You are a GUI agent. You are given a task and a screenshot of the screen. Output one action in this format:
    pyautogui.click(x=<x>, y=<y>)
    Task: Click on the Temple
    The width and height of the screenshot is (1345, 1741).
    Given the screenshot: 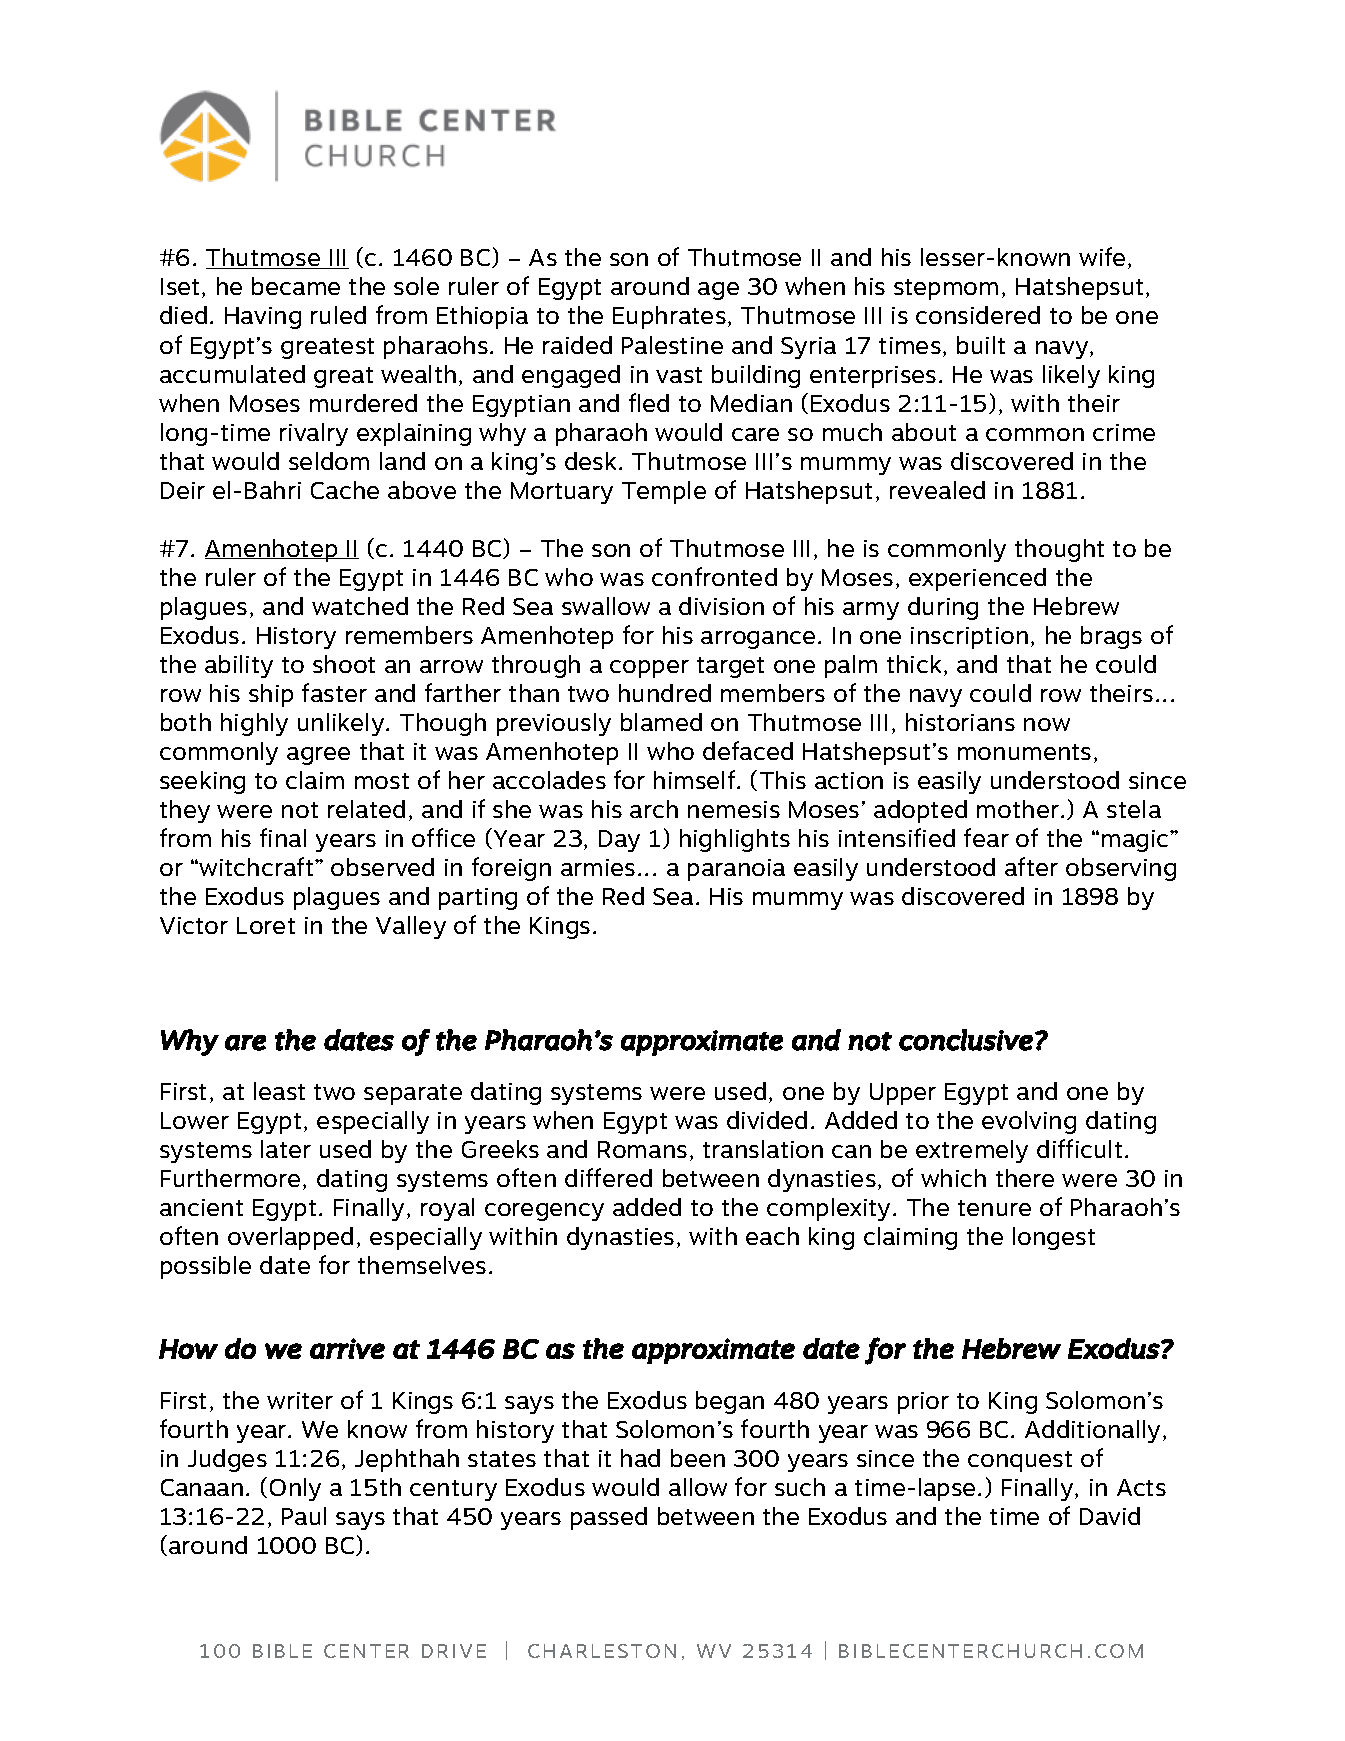 What is the action you would take?
    pyautogui.click(x=664, y=492)
